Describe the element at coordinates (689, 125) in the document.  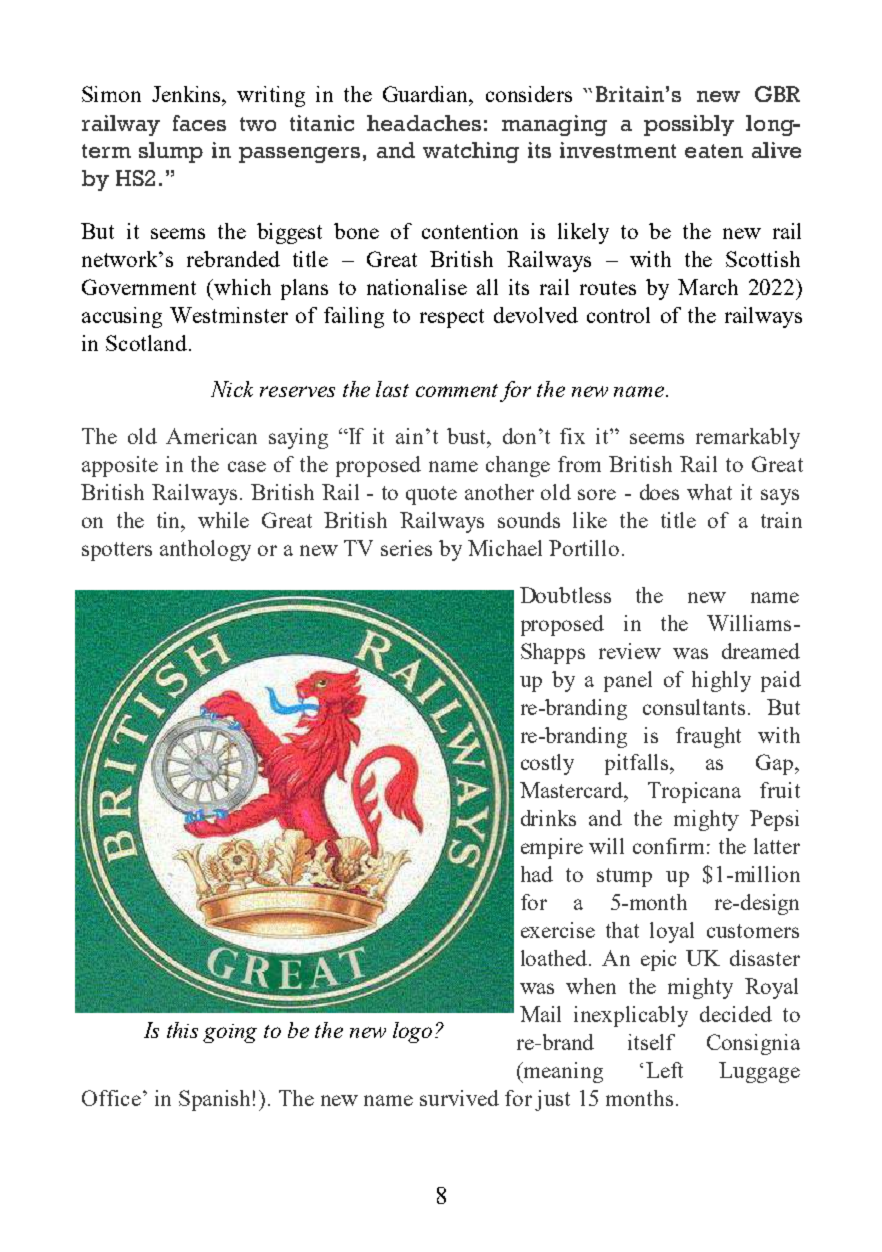
I see `possibly` at that location.
